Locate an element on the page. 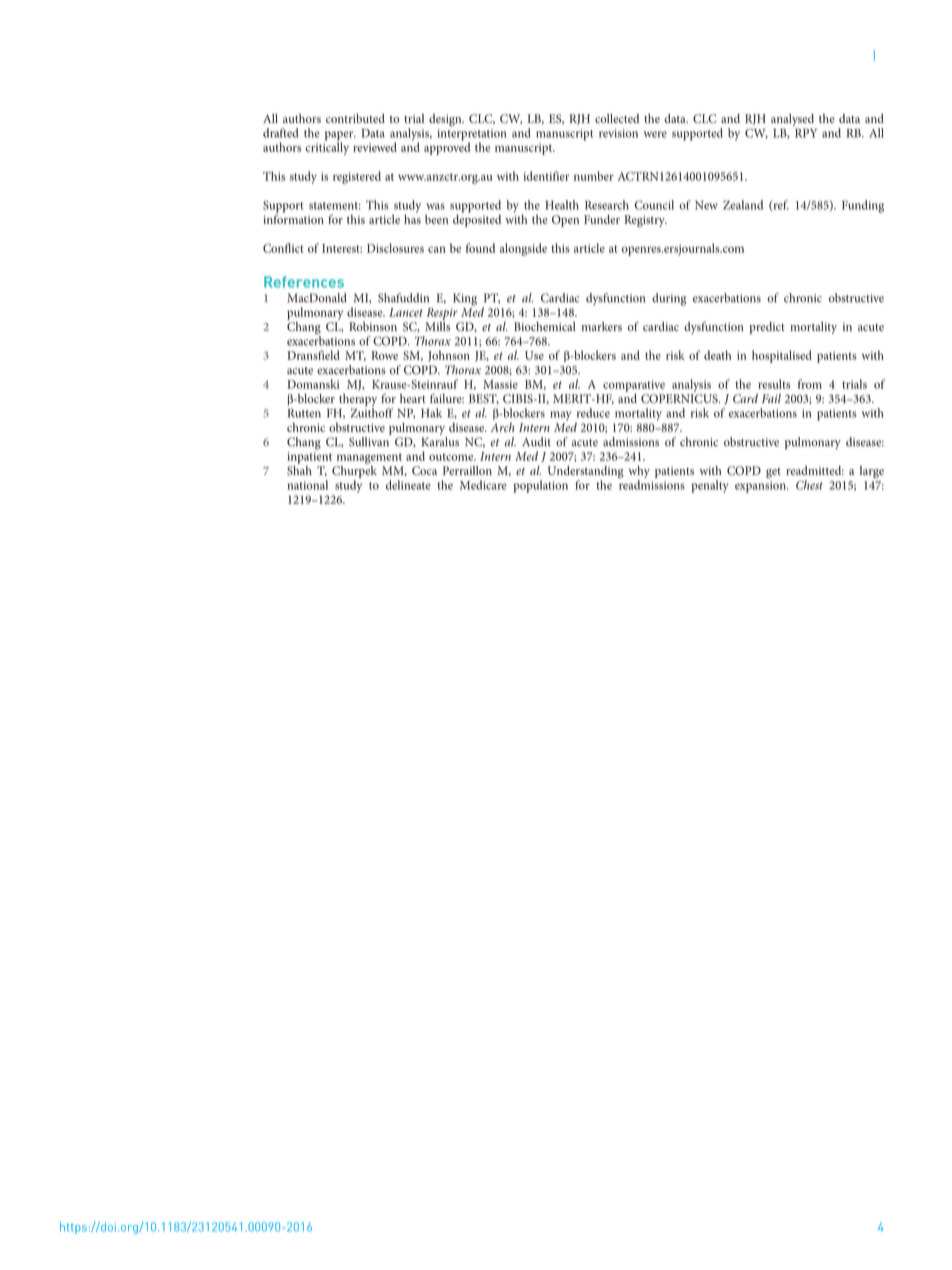  population is located at coordinates (540, 486).
